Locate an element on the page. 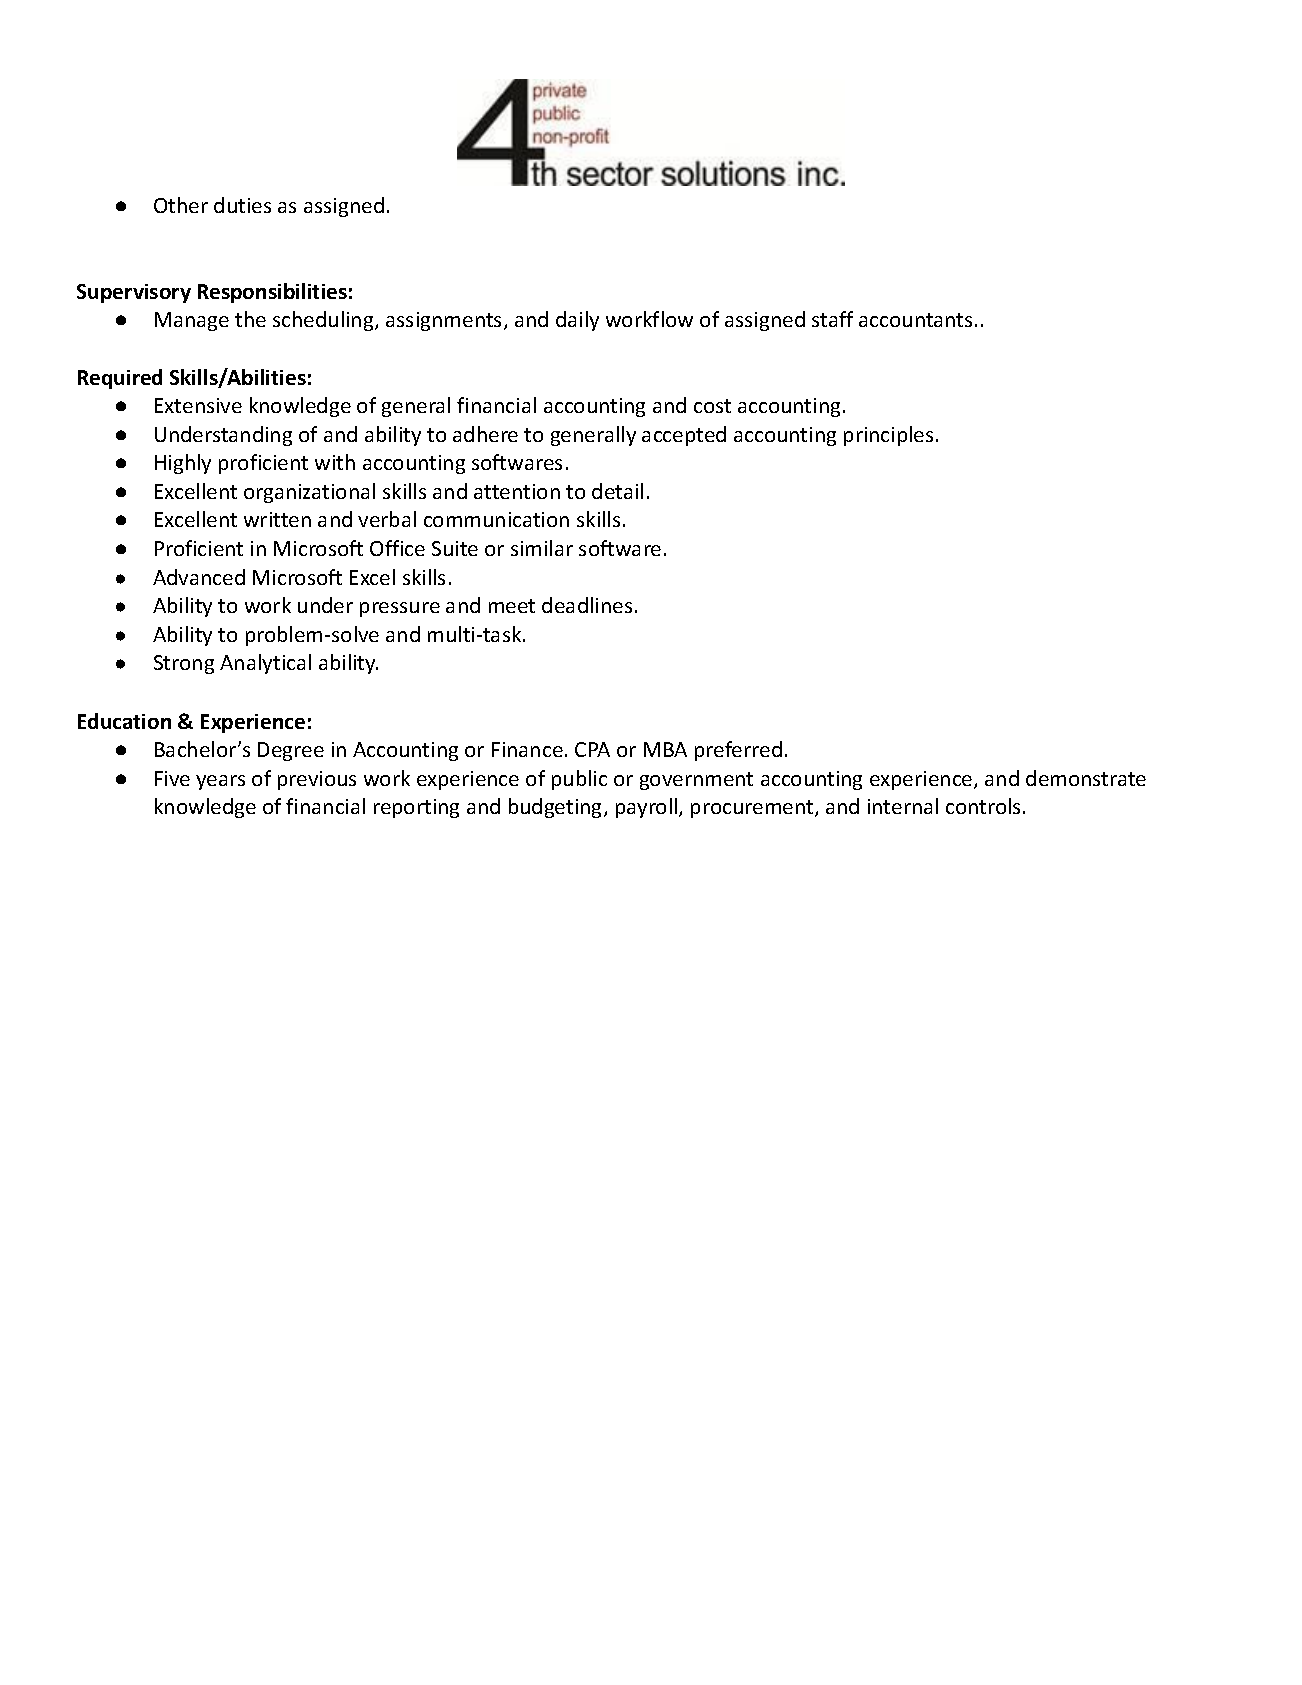  accountants is located at coordinates (915, 320).
